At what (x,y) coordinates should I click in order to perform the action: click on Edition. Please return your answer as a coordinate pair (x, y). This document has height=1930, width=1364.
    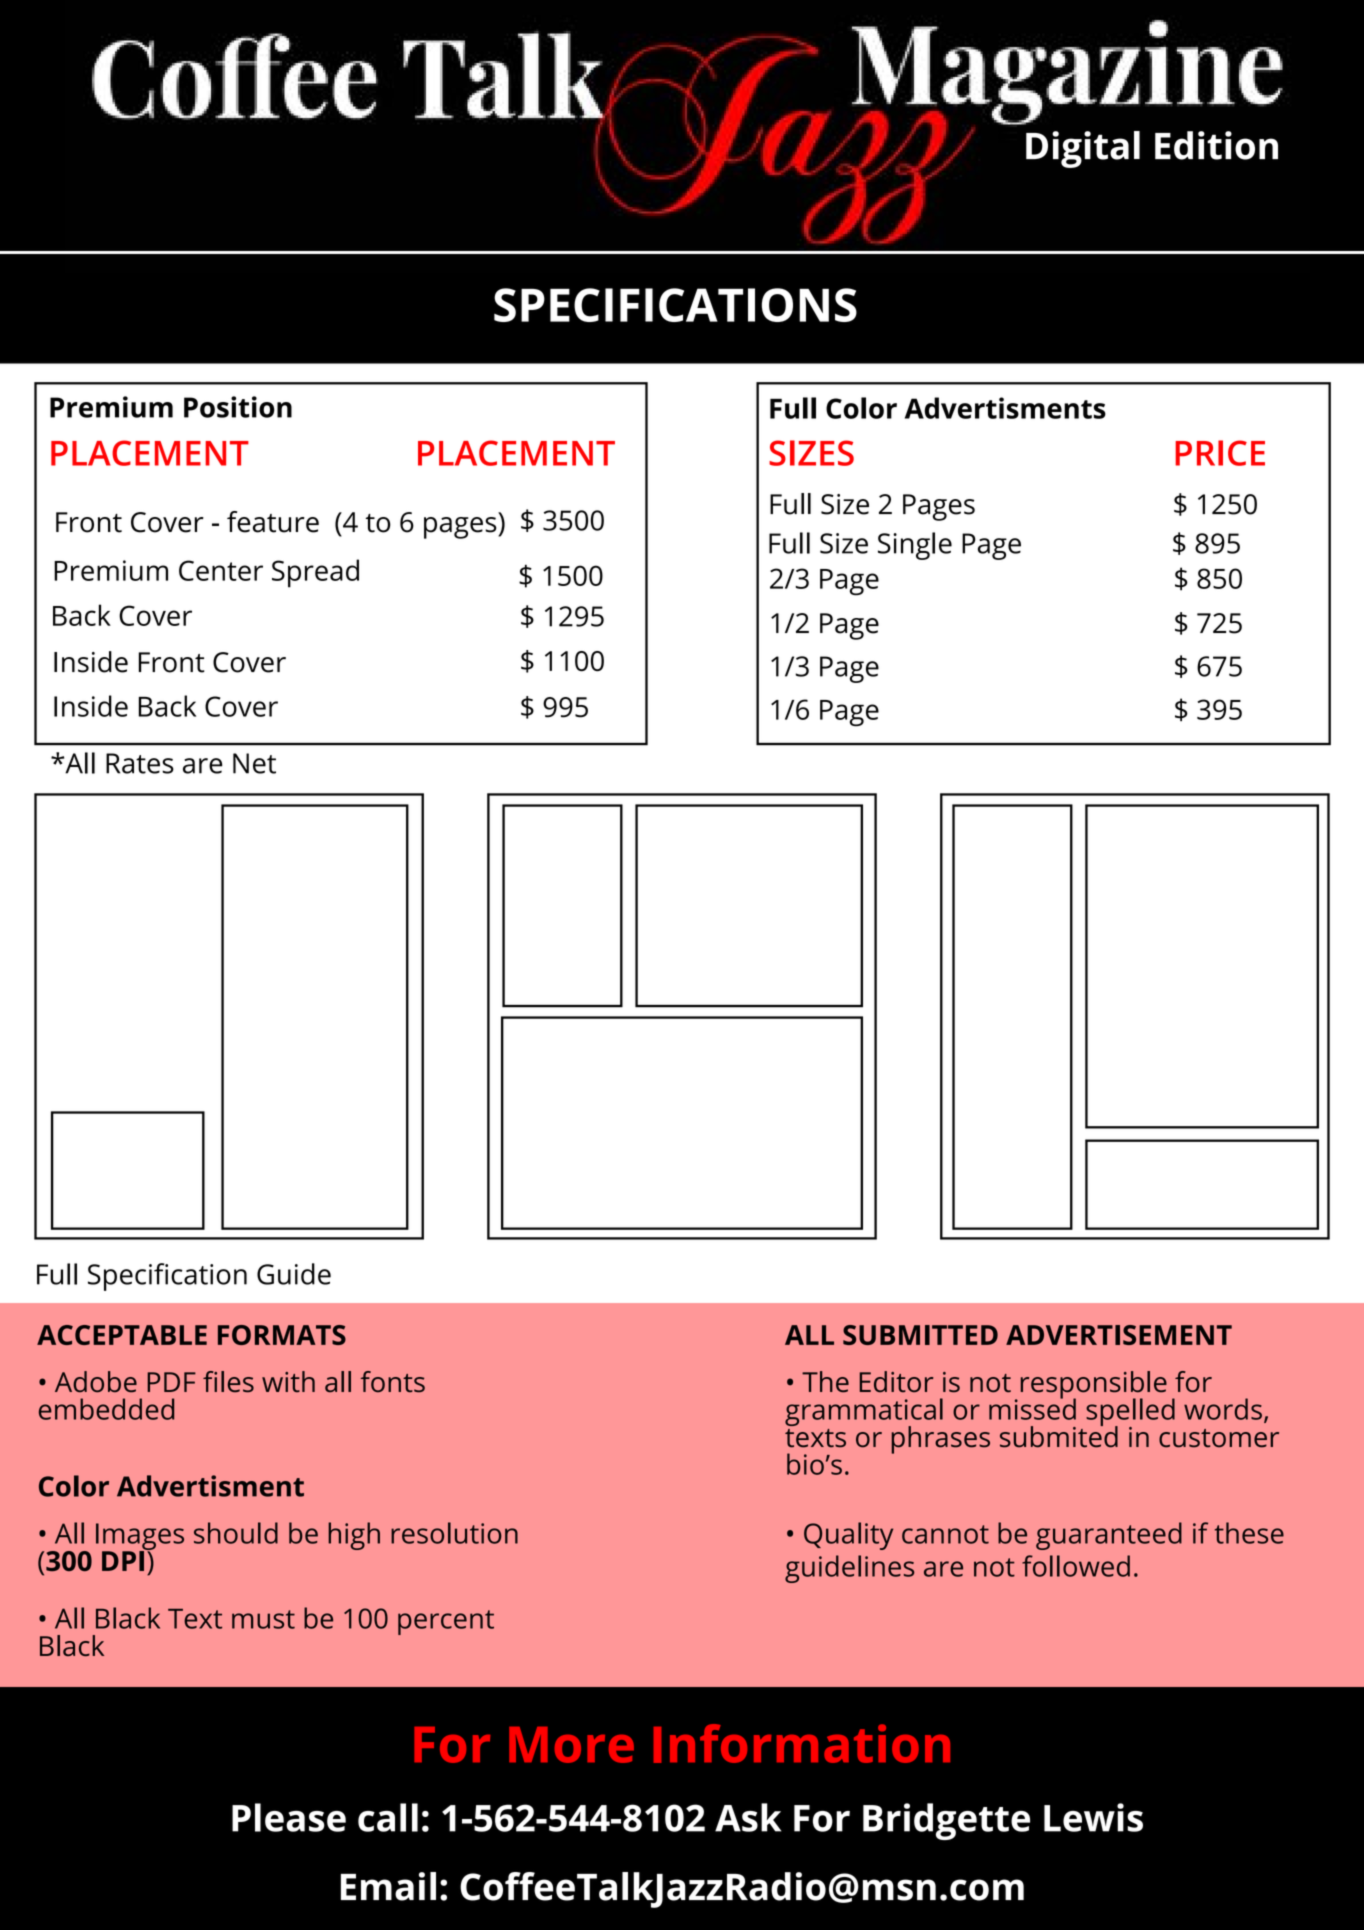
    Looking at the image, I should click on (1216, 145).
